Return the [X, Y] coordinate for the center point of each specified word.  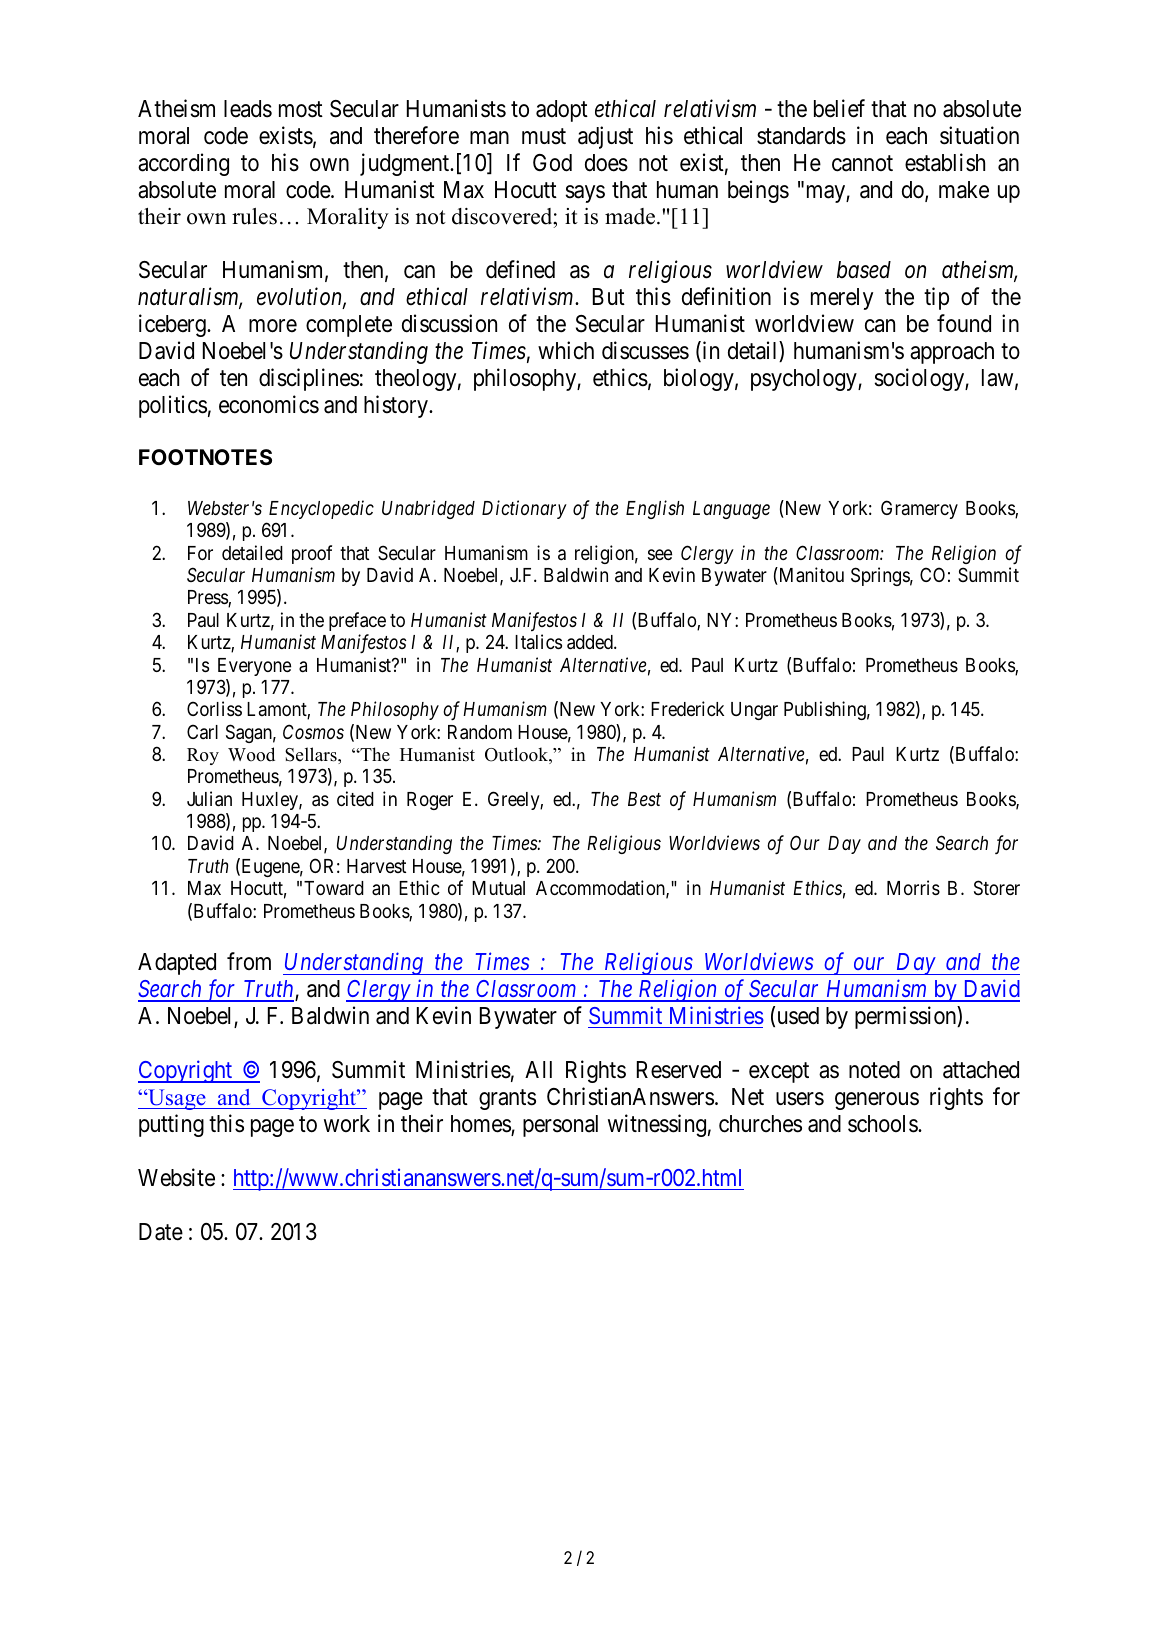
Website [176, 1177]
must [544, 136]
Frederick [687, 708]
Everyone [254, 667]
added [591, 642]
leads [248, 109]
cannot [862, 163]
